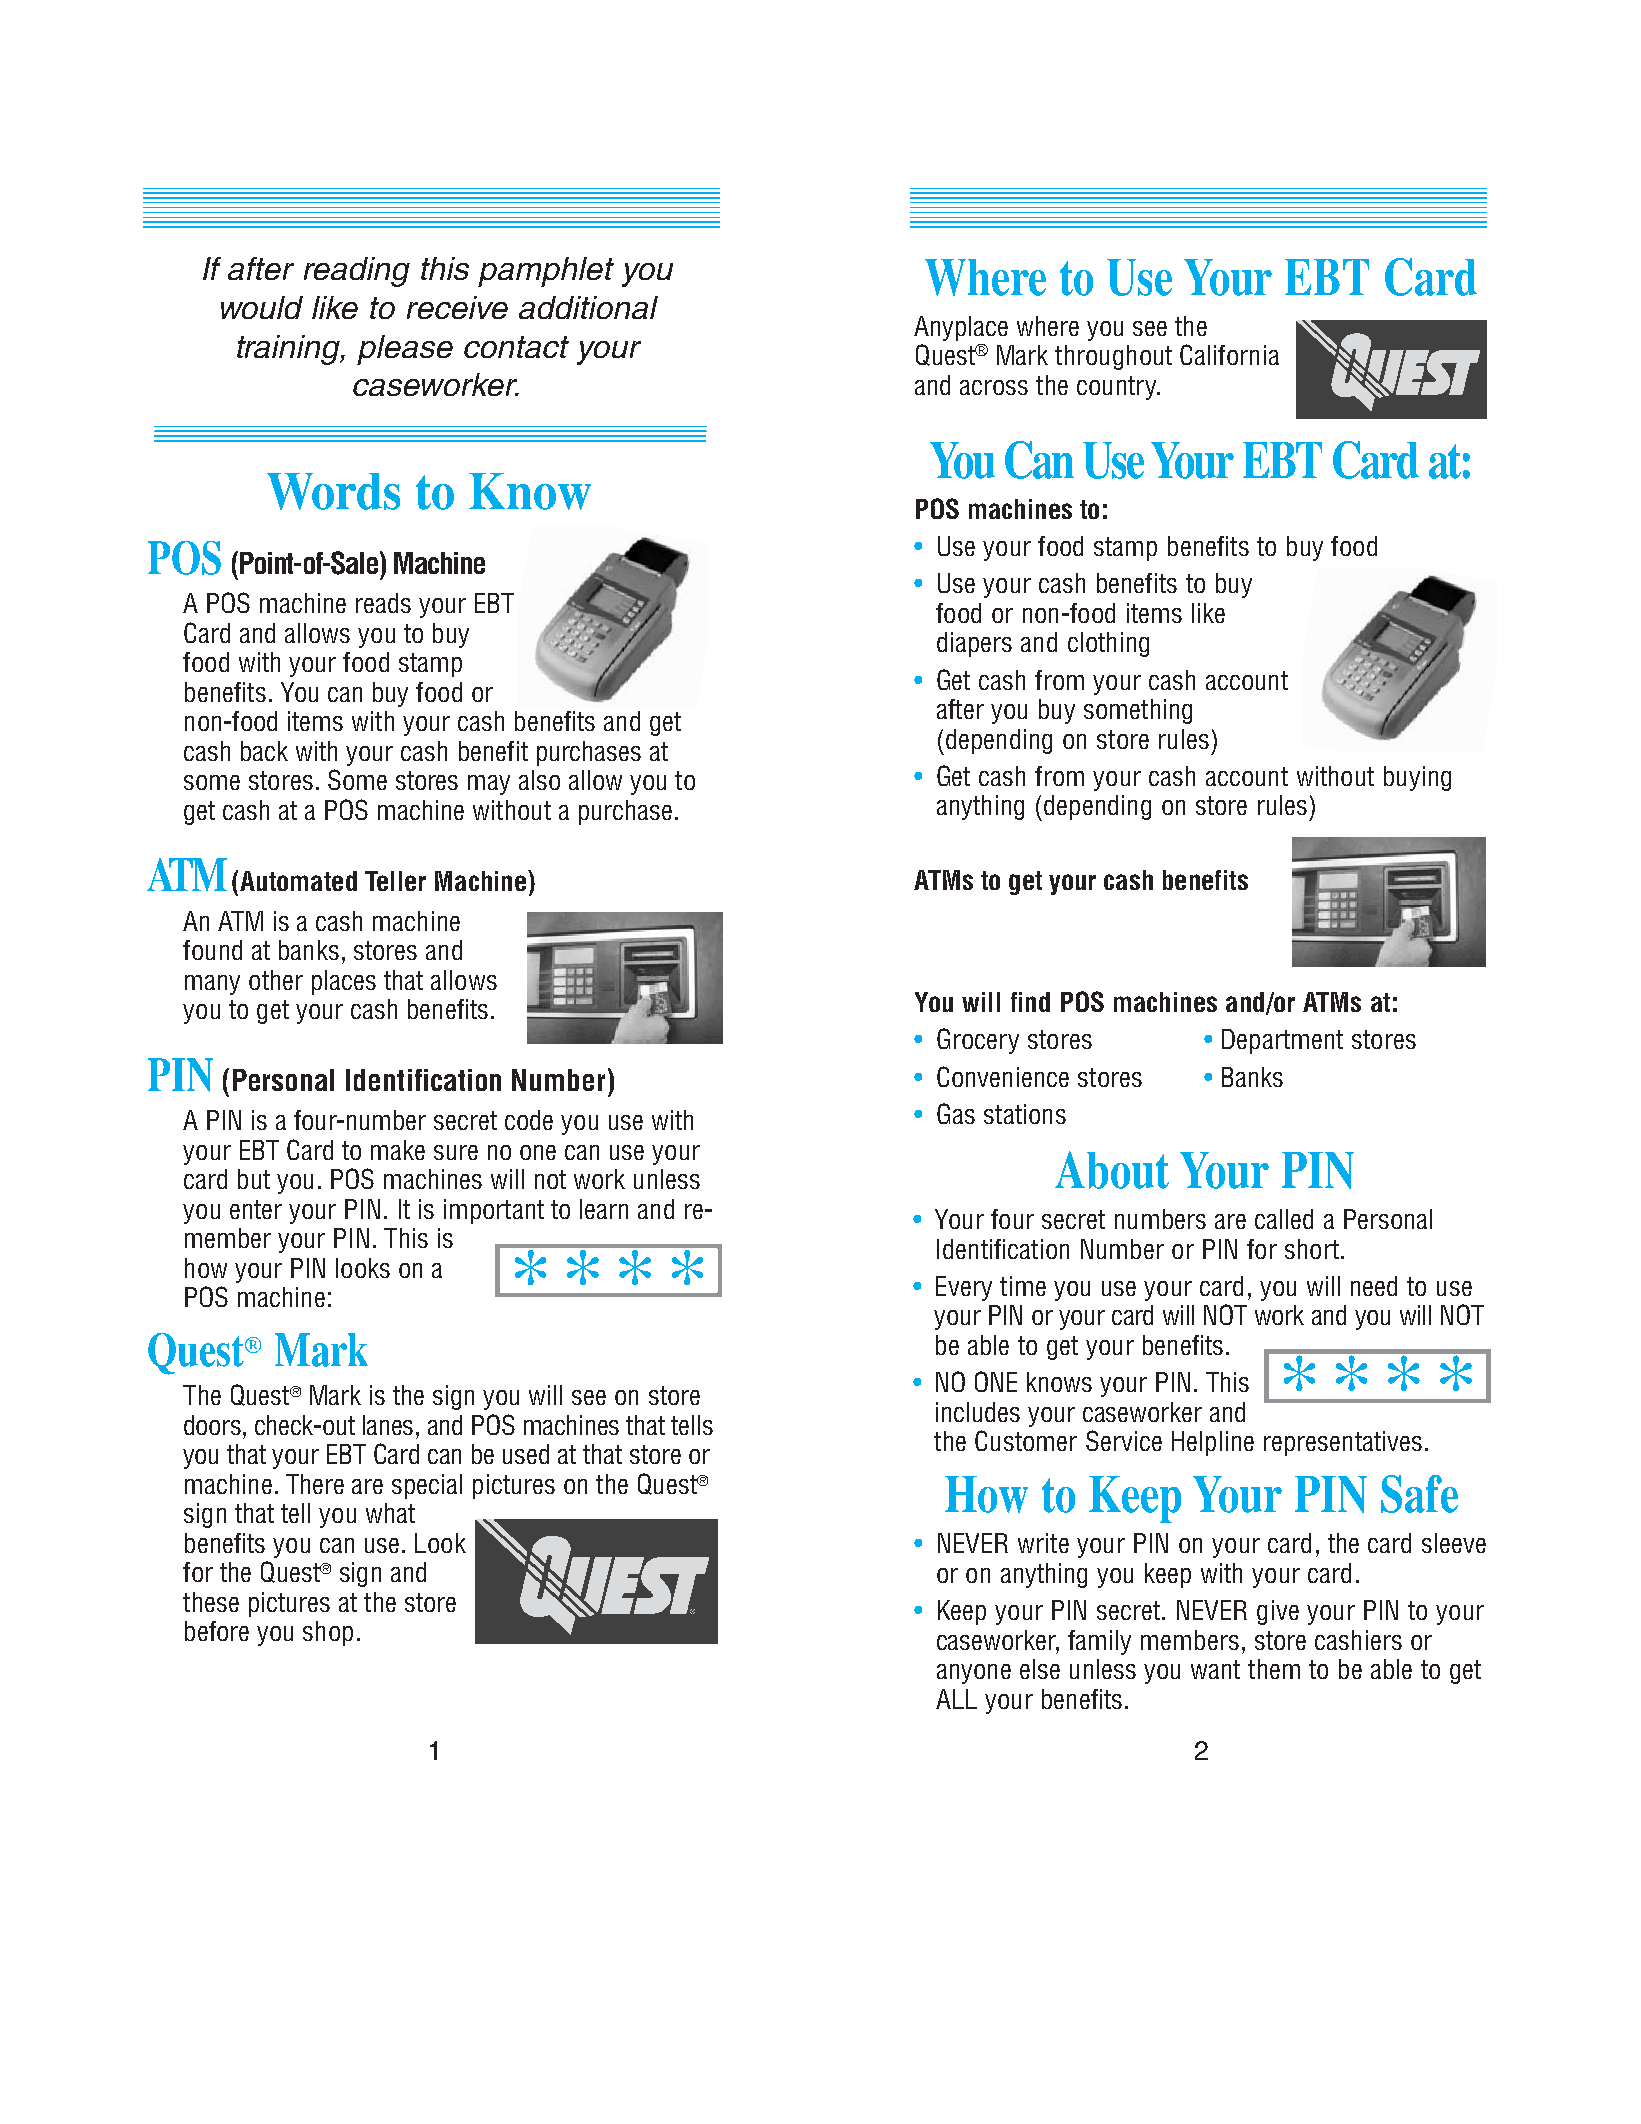 The height and width of the screenshot is (2124, 1641). I want to click on Every, so click(964, 1288).
